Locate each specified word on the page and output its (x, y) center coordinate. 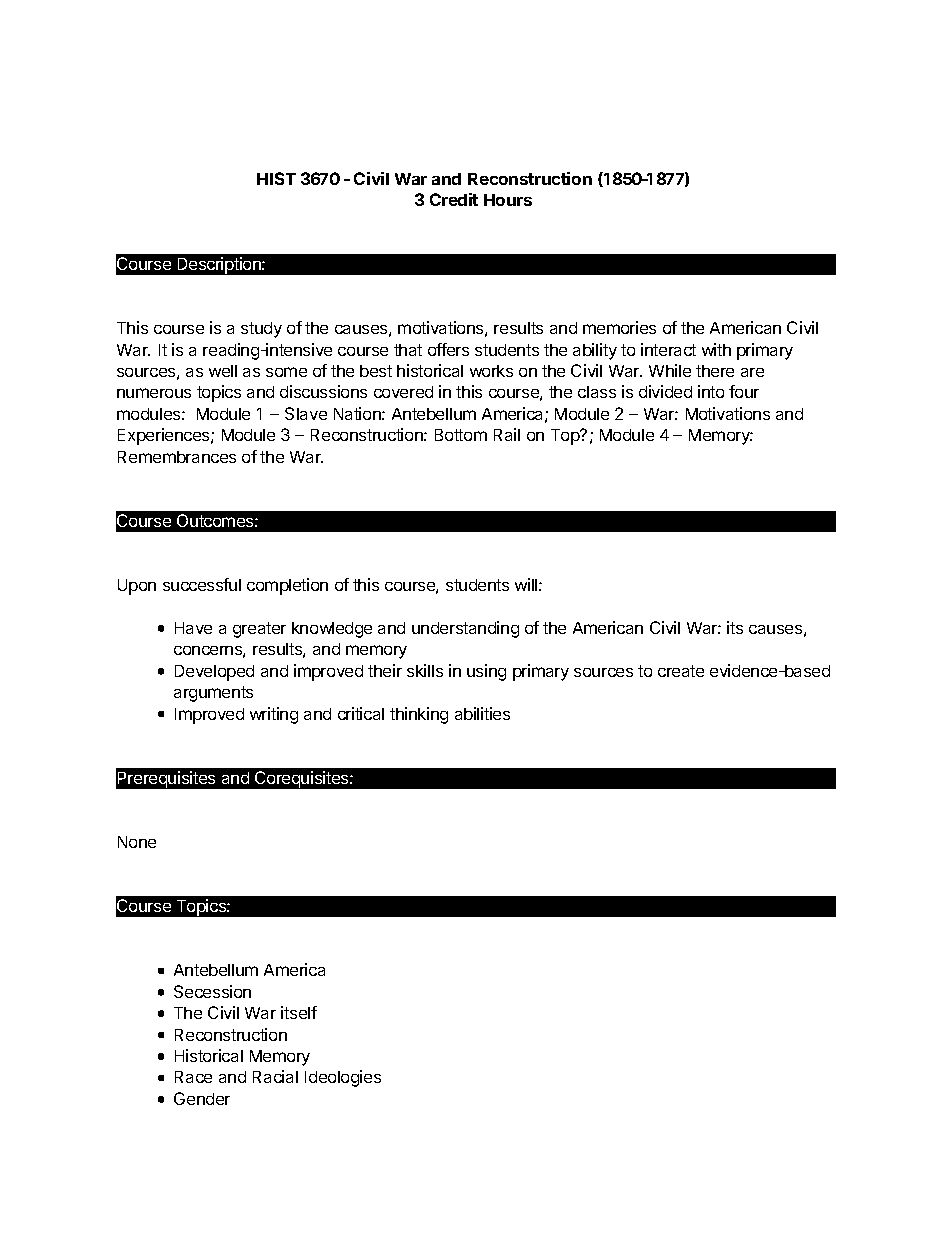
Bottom (461, 435)
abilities (482, 713)
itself (299, 1012)
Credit (454, 199)
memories (619, 327)
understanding (465, 629)
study (261, 330)
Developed (214, 673)
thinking (419, 715)
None (137, 842)
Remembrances (177, 457)
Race (193, 1077)
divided (665, 391)
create (681, 671)
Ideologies (343, 1078)
